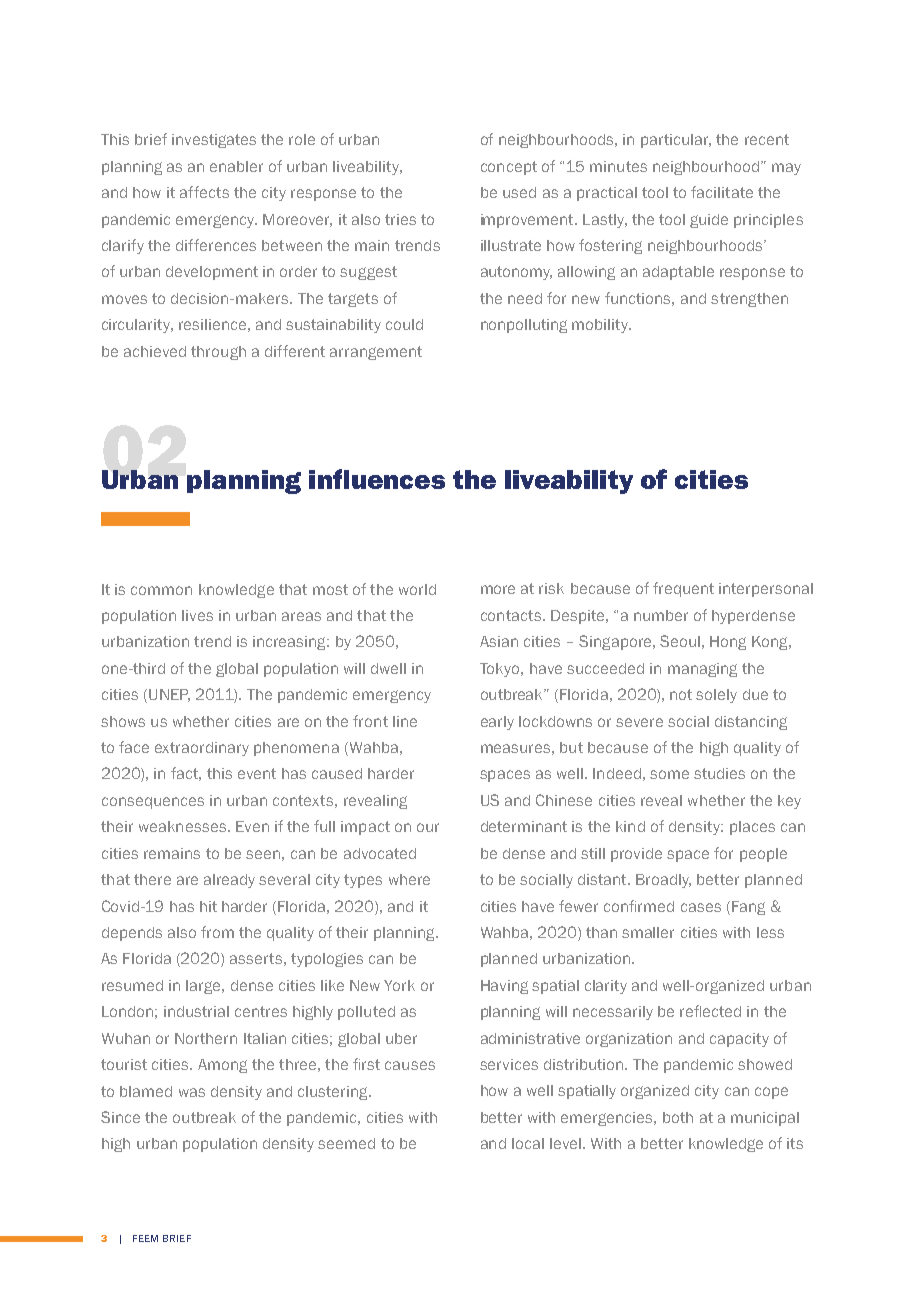 This image has height=1308, width=924. I want to click on affects, so click(204, 192).
